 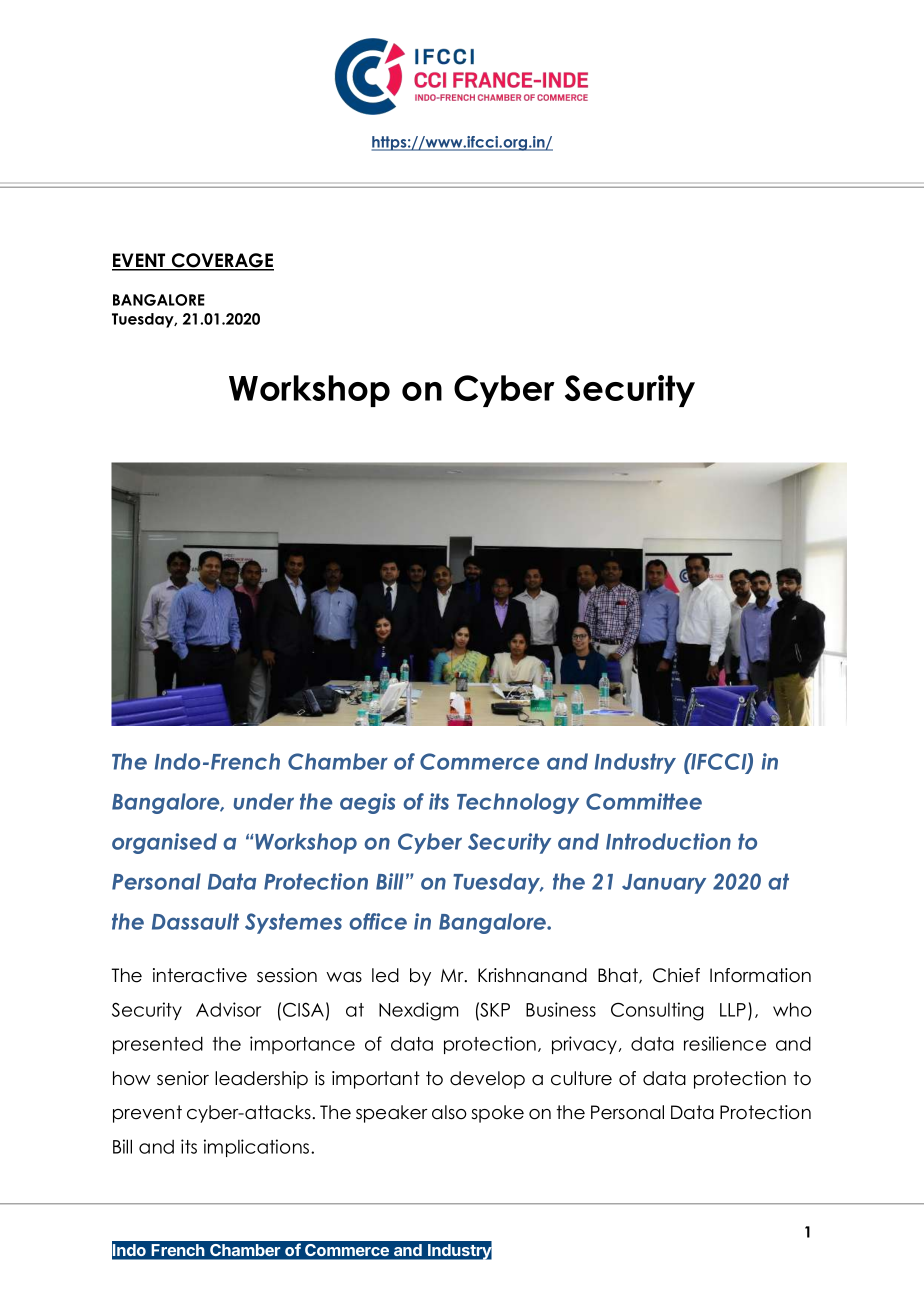 What do you see at coordinates (449, 1112) in the screenshot?
I see `also` at bounding box center [449, 1112].
